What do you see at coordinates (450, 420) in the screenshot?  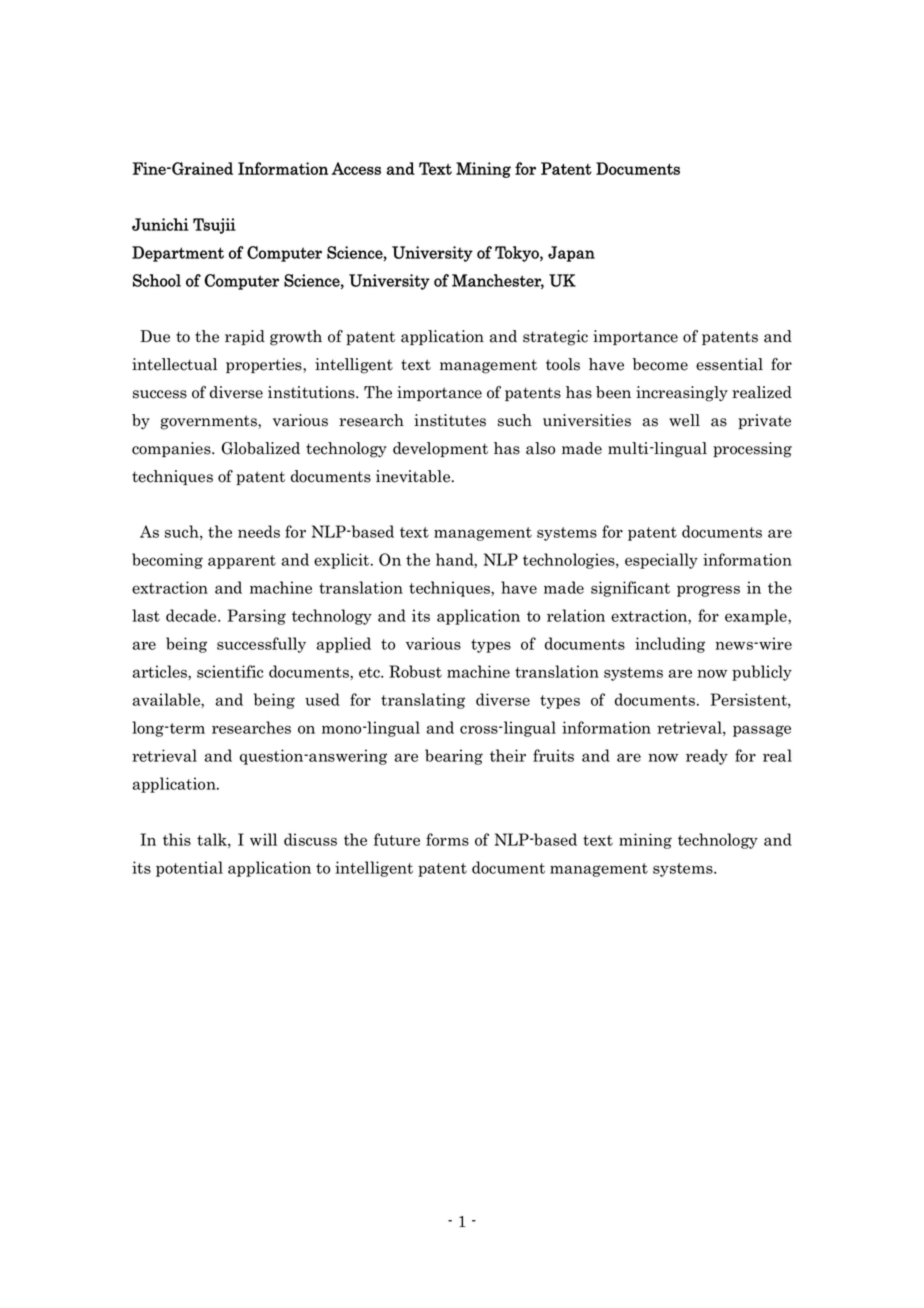 I see `institutes` at bounding box center [450, 420].
